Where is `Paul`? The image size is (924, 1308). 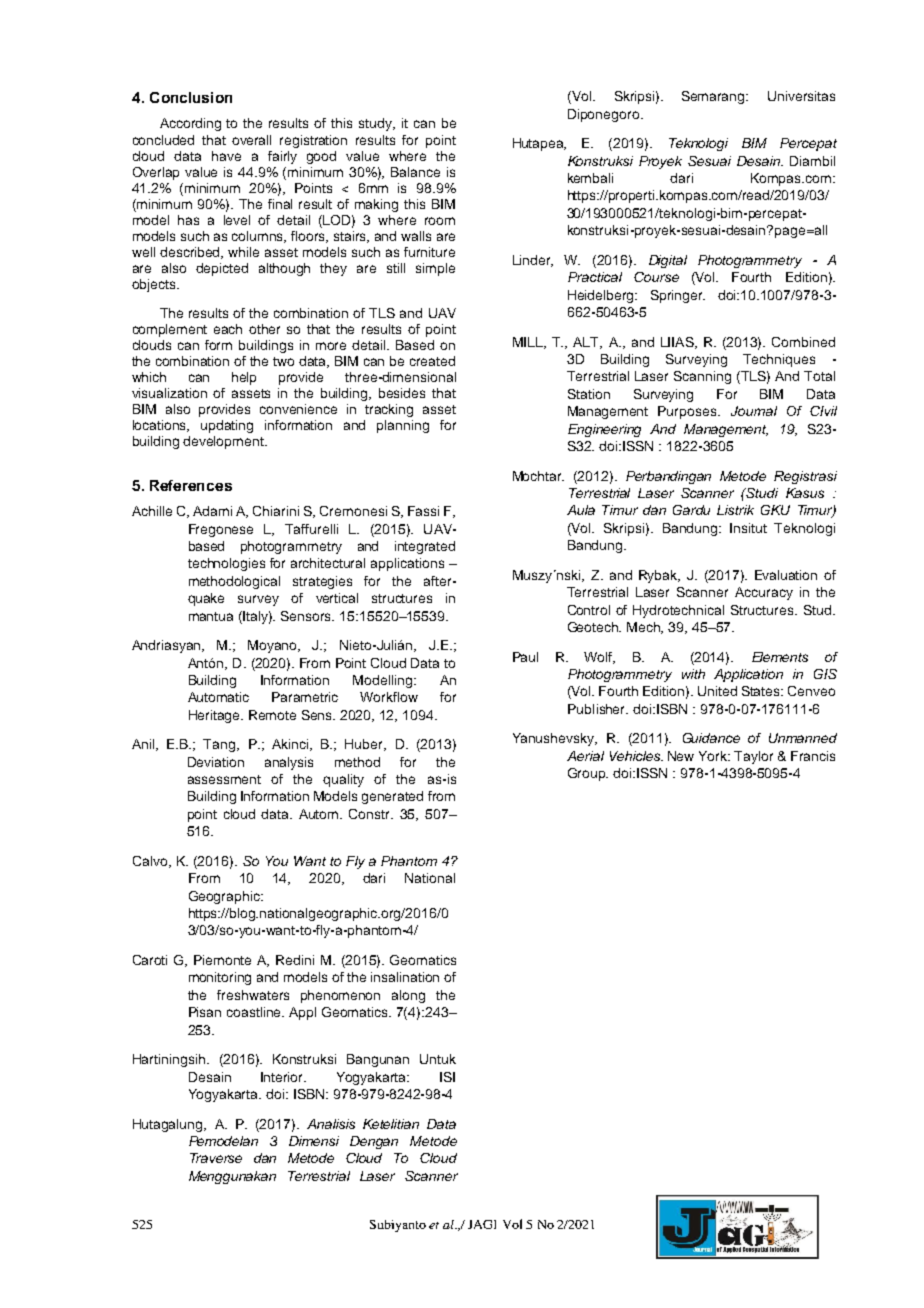 Paul is located at coordinates (525, 657).
